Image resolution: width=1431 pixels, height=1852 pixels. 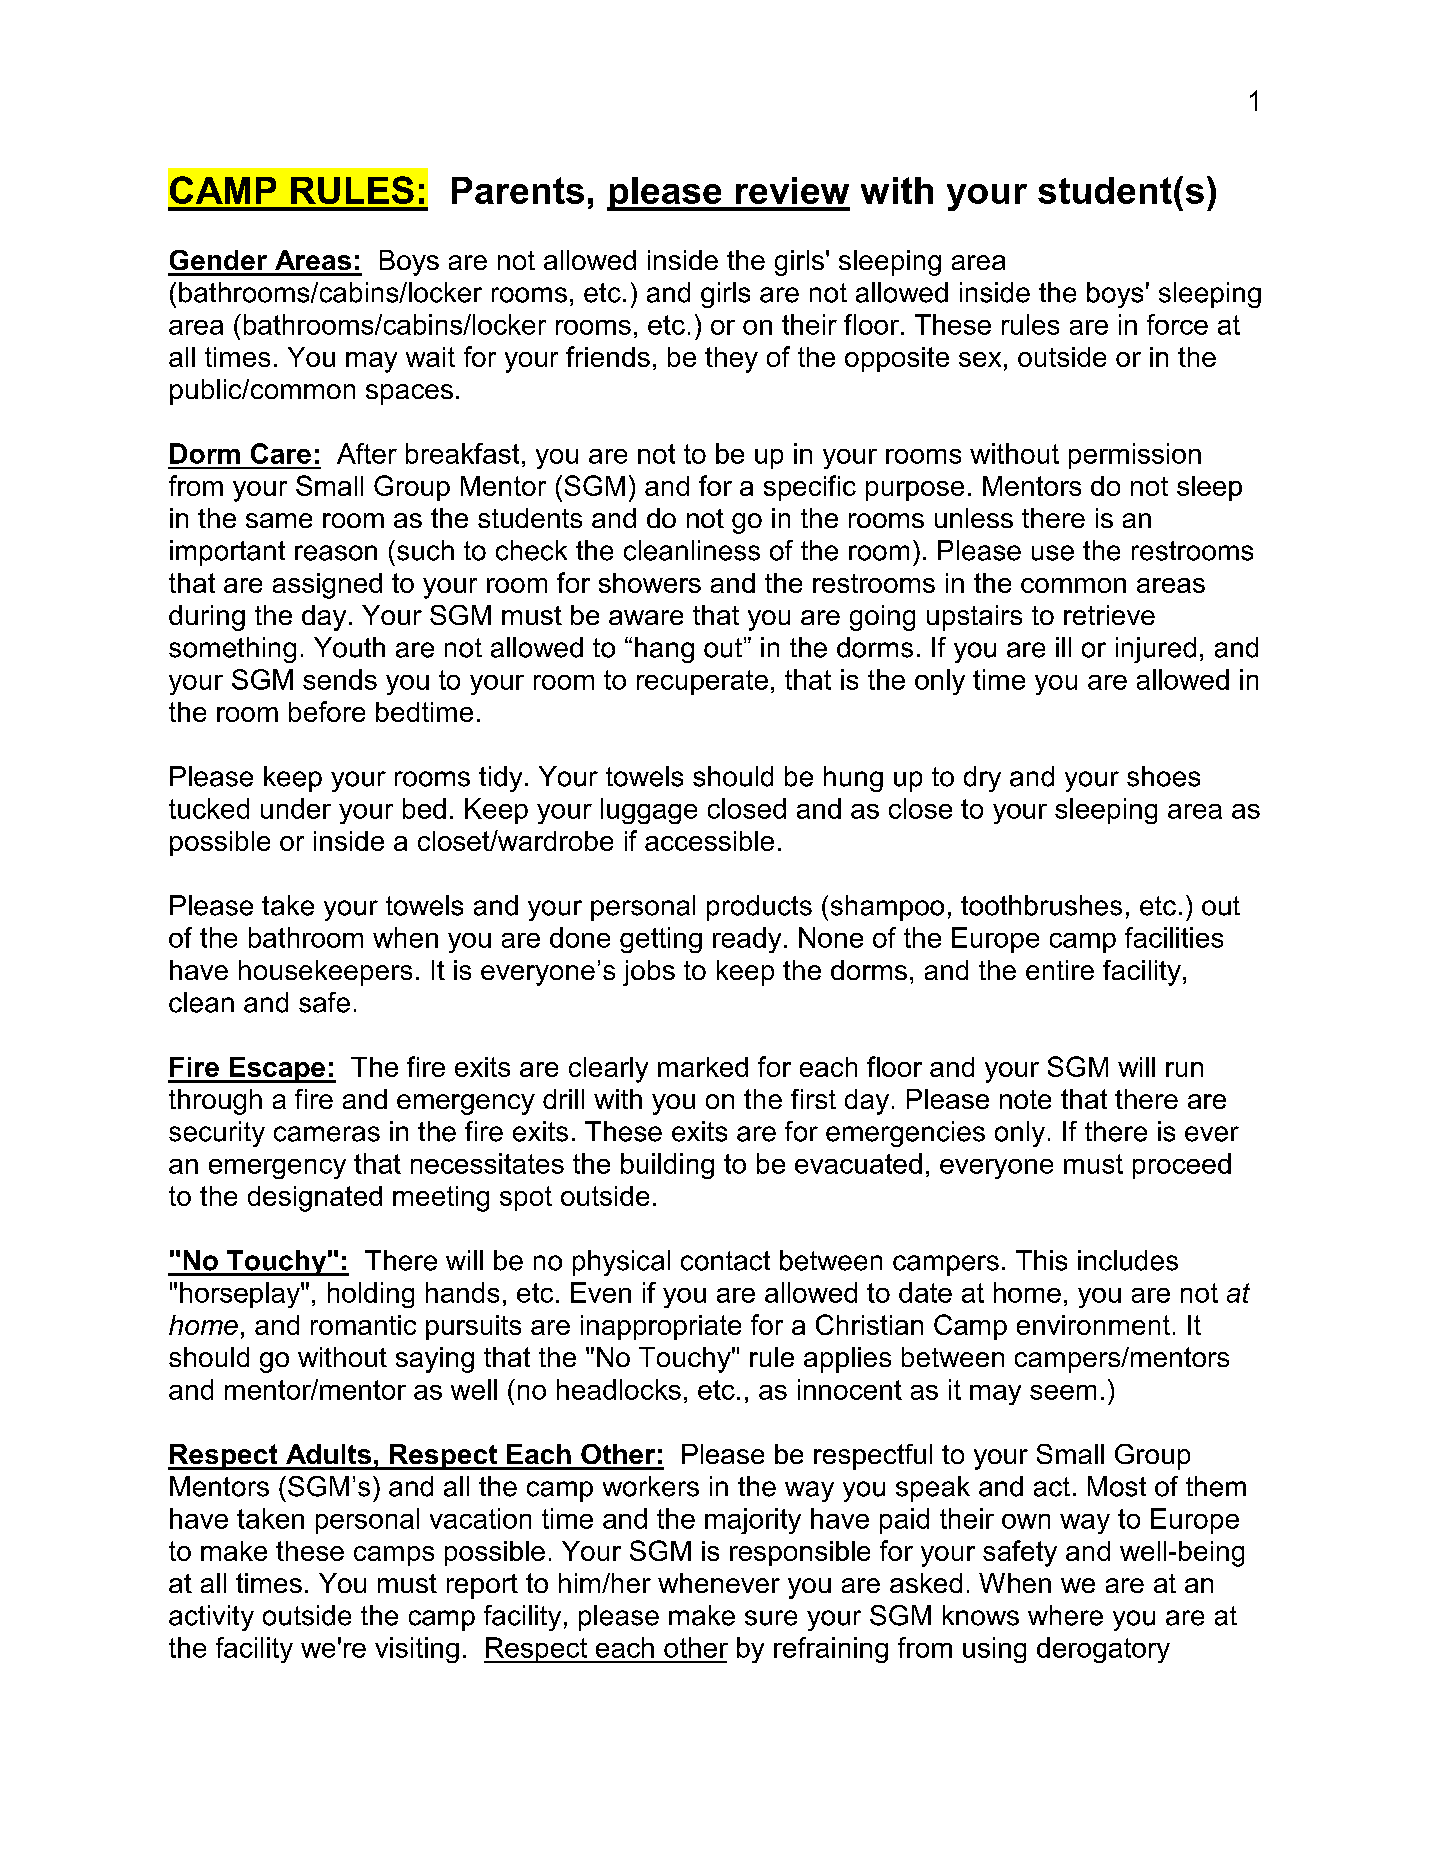 I want to click on visiting, so click(x=417, y=1650).
